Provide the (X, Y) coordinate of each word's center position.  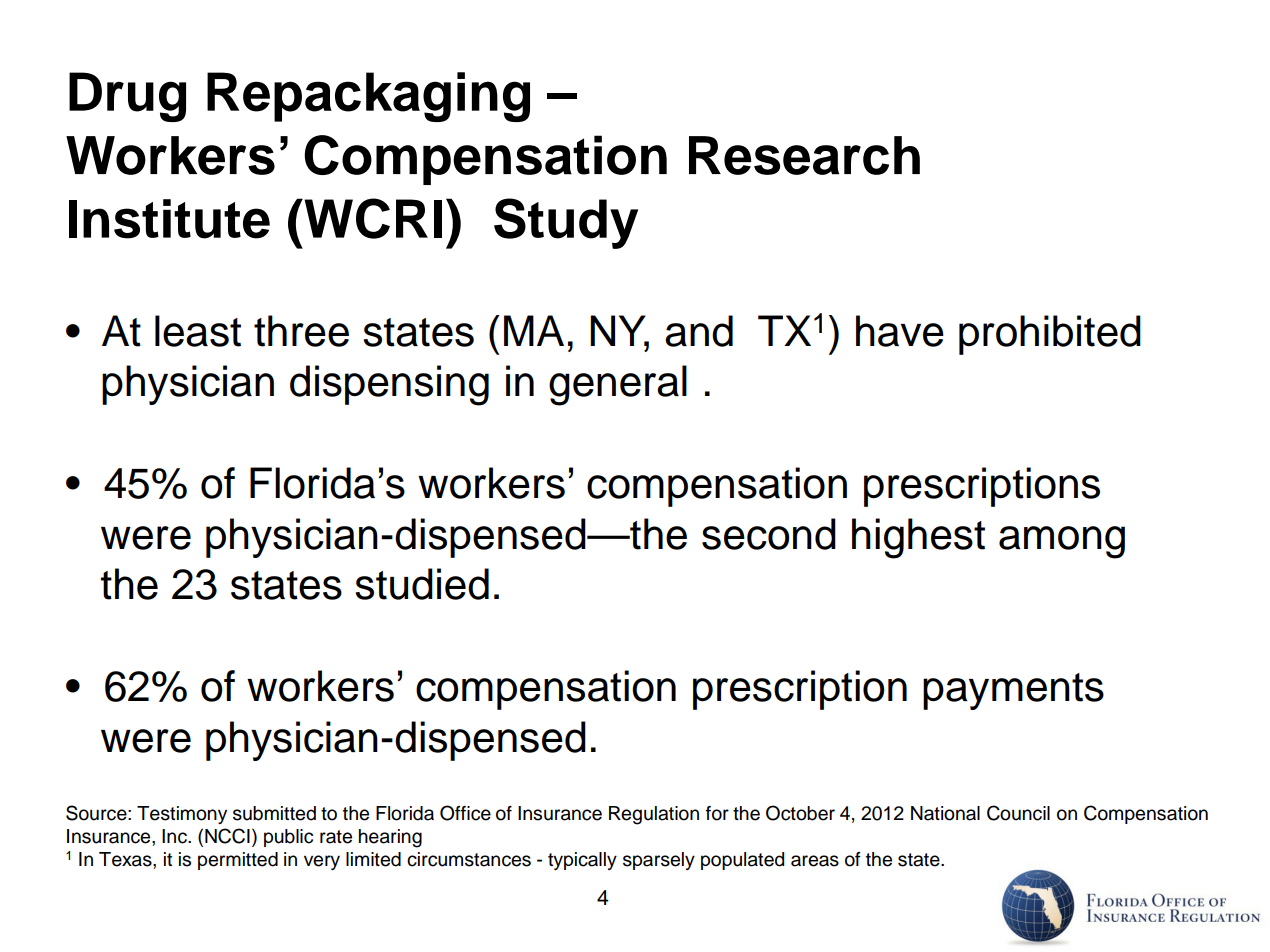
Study (566, 223)
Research (804, 155)
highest (918, 538)
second (769, 534)
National (945, 813)
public (288, 838)
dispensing (389, 385)
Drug (127, 97)
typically (582, 861)
